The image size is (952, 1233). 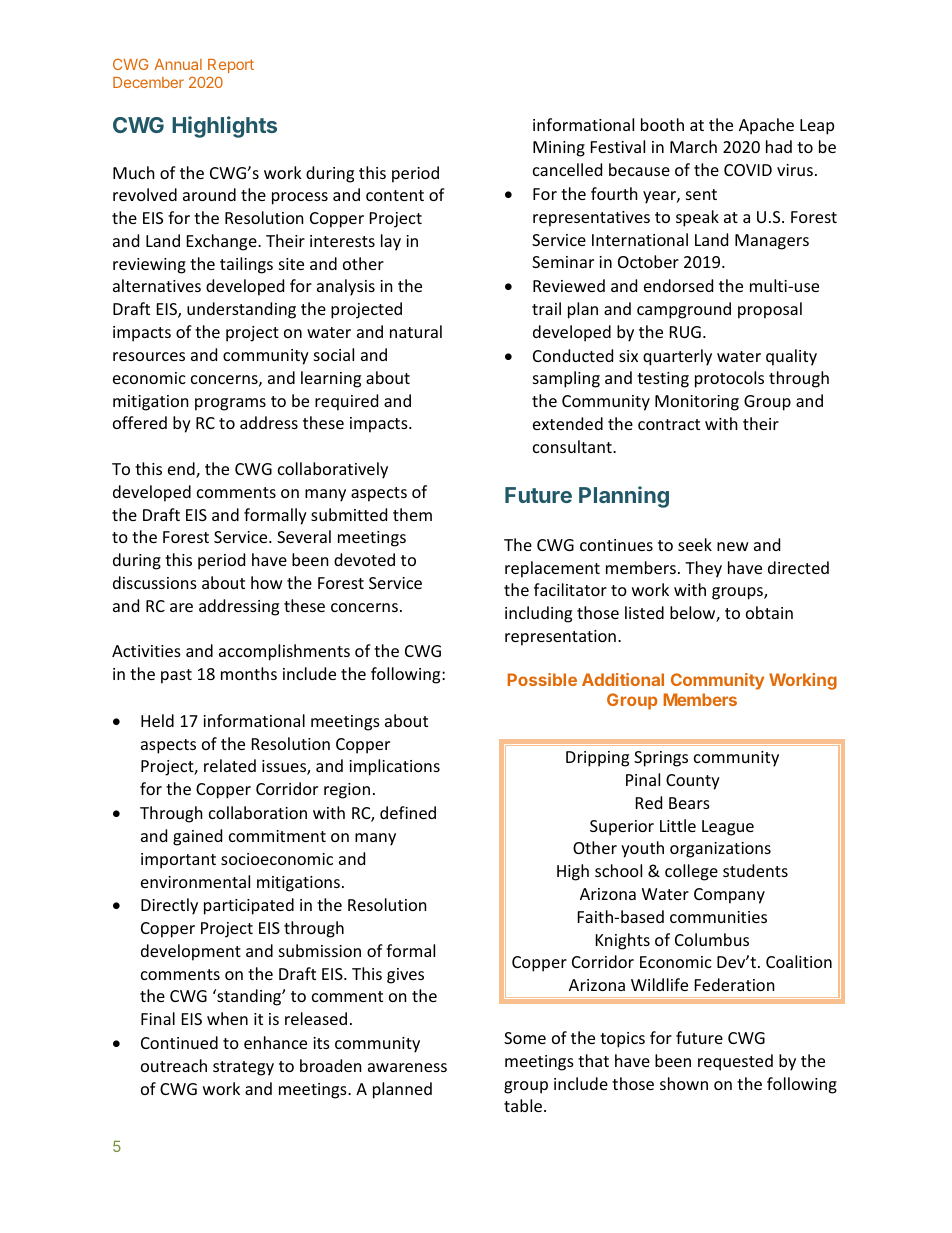 What do you see at coordinates (230, 404) in the page?
I see `programs` at bounding box center [230, 404].
